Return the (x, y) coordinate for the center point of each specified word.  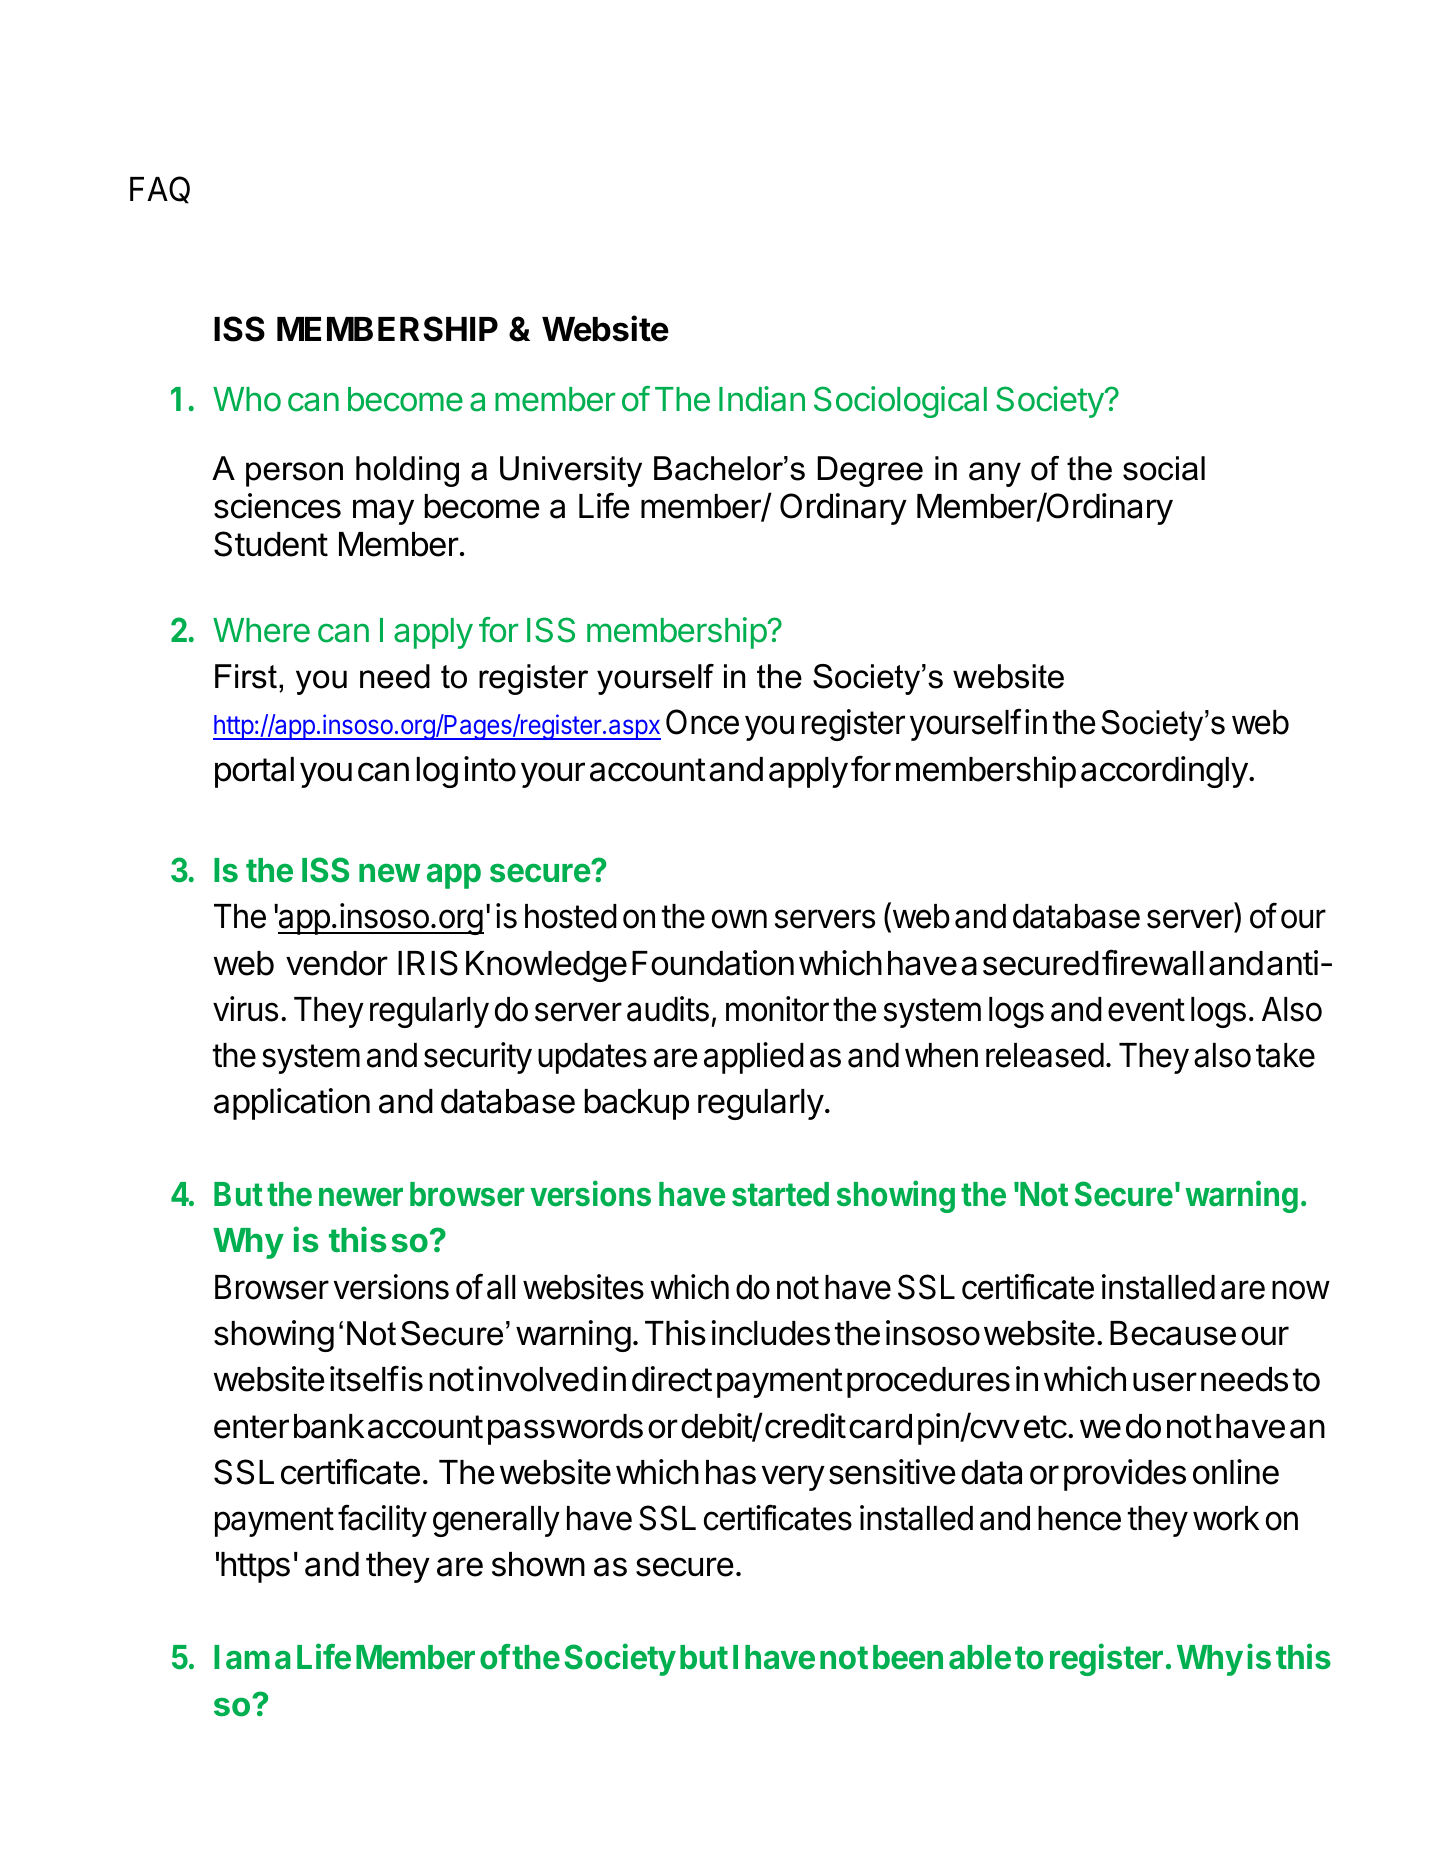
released (1045, 1055)
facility (382, 1520)
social (1164, 468)
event (1146, 1010)
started (780, 1194)
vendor (337, 963)
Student (271, 544)
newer (361, 1197)
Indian (762, 399)
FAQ (160, 190)
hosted (571, 916)
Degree (870, 471)
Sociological (900, 402)
